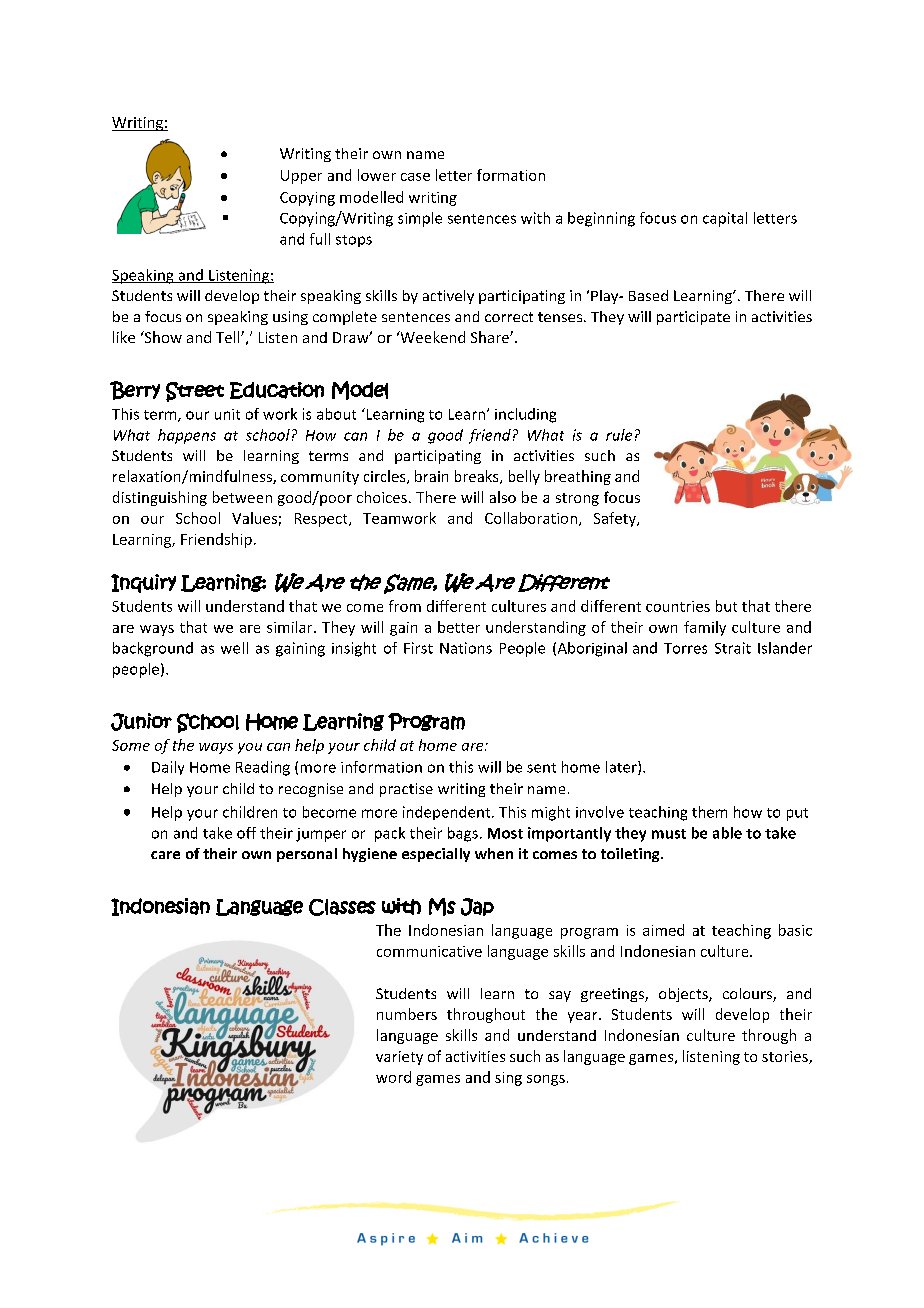  What do you see at coordinates (393, 1077) in the screenshot?
I see `word` at bounding box center [393, 1077].
